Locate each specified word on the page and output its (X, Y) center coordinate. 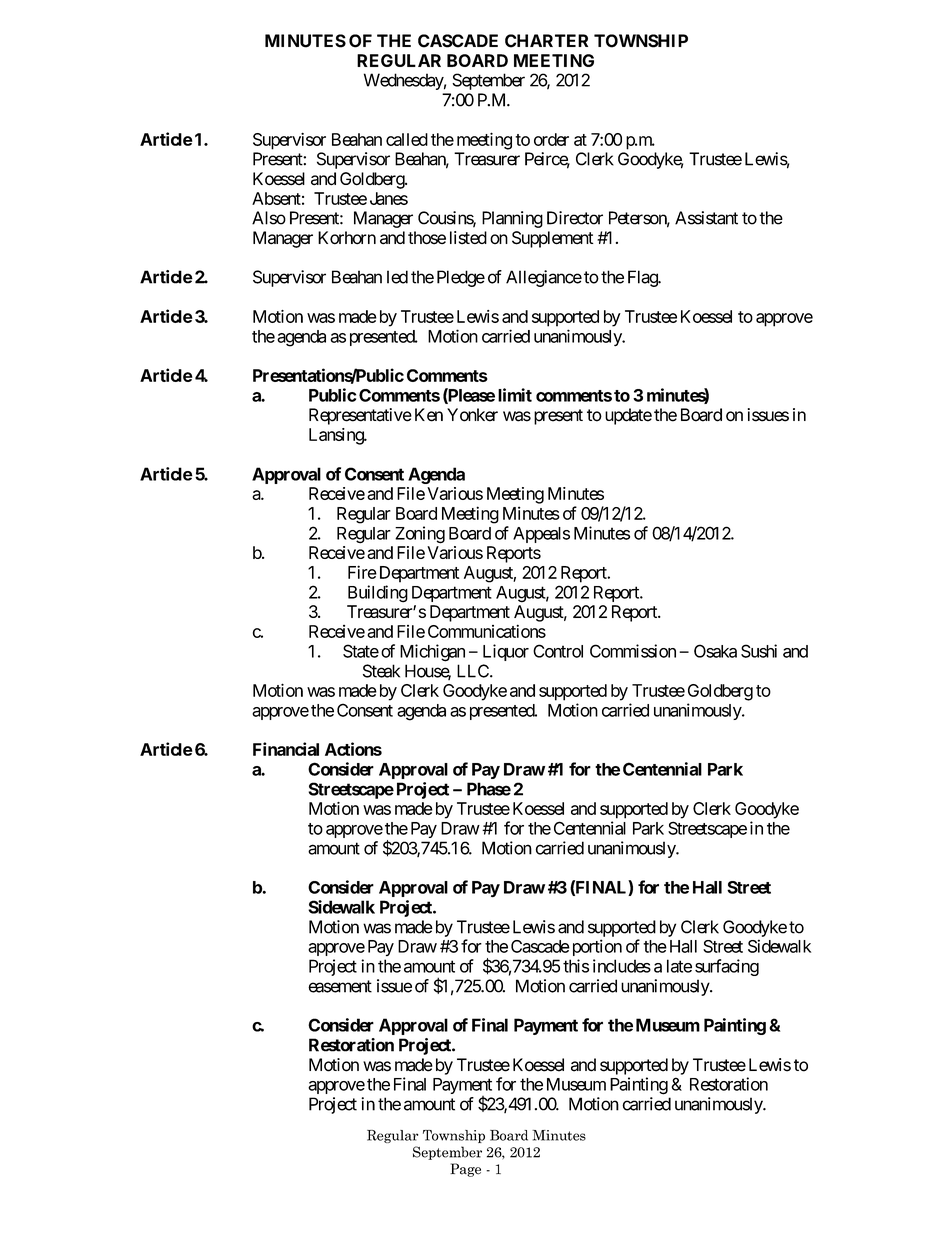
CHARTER (546, 41)
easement (340, 986)
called (407, 139)
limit (515, 395)
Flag (643, 278)
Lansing (337, 436)
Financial (286, 749)
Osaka (715, 651)
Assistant (706, 218)
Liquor (506, 652)
